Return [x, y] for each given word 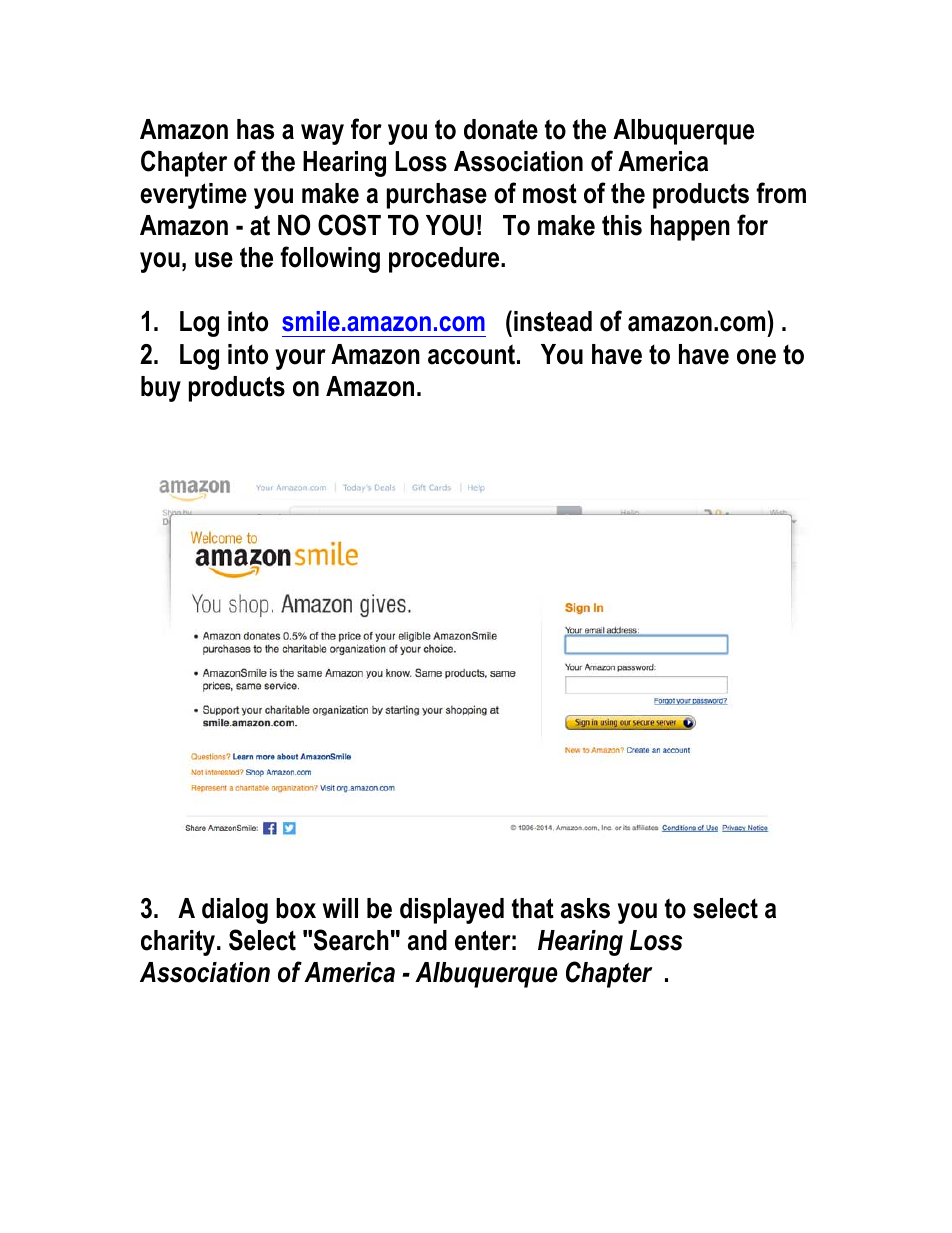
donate [501, 129]
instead [553, 321]
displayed [452, 911]
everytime [193, 196]
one [756, 357]
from [781, 193]
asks [585, 908]
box [296, 908]
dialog [235, 911]
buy [161, 389]
